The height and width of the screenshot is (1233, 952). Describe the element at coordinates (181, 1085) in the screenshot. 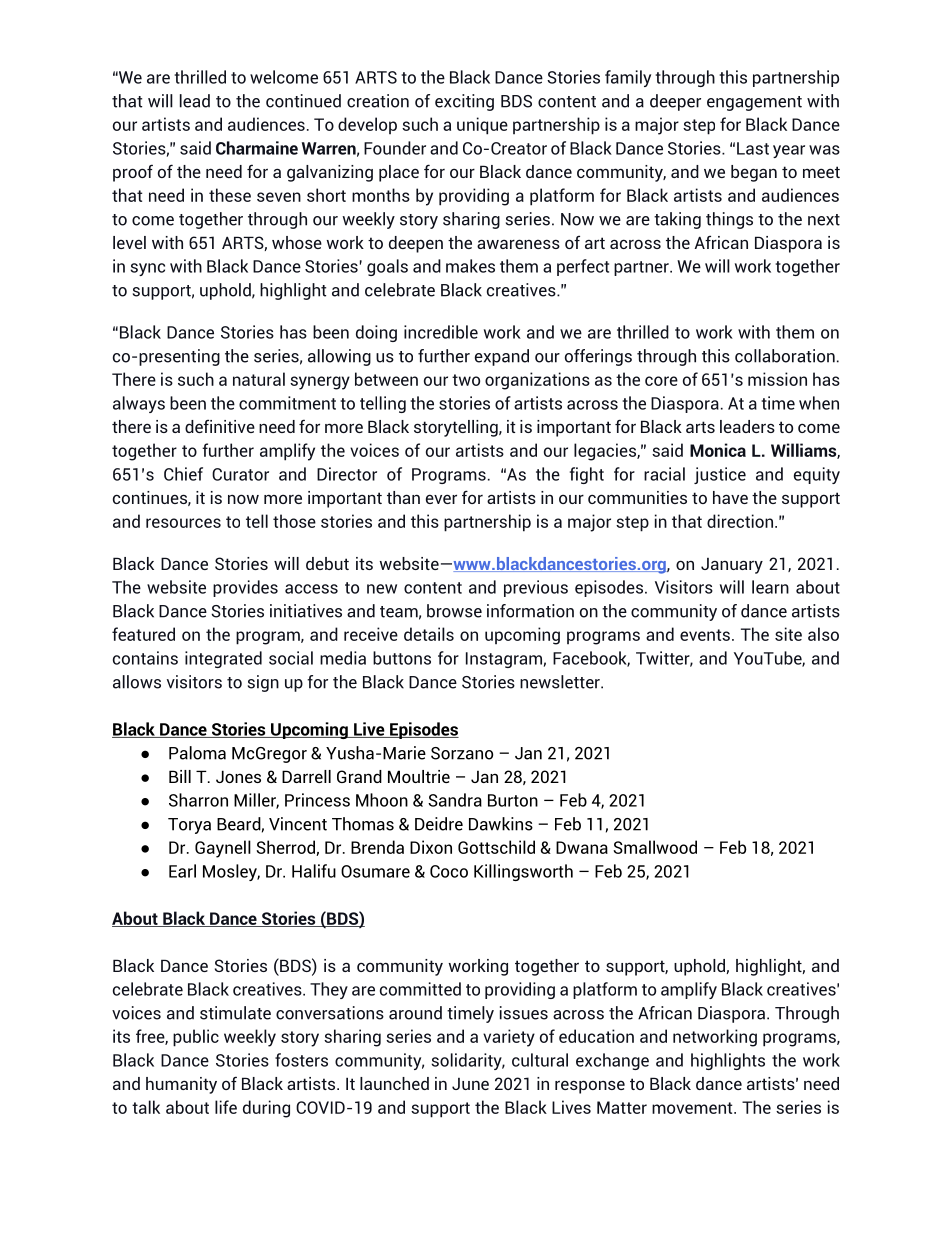

I see `humanity` at that location.
